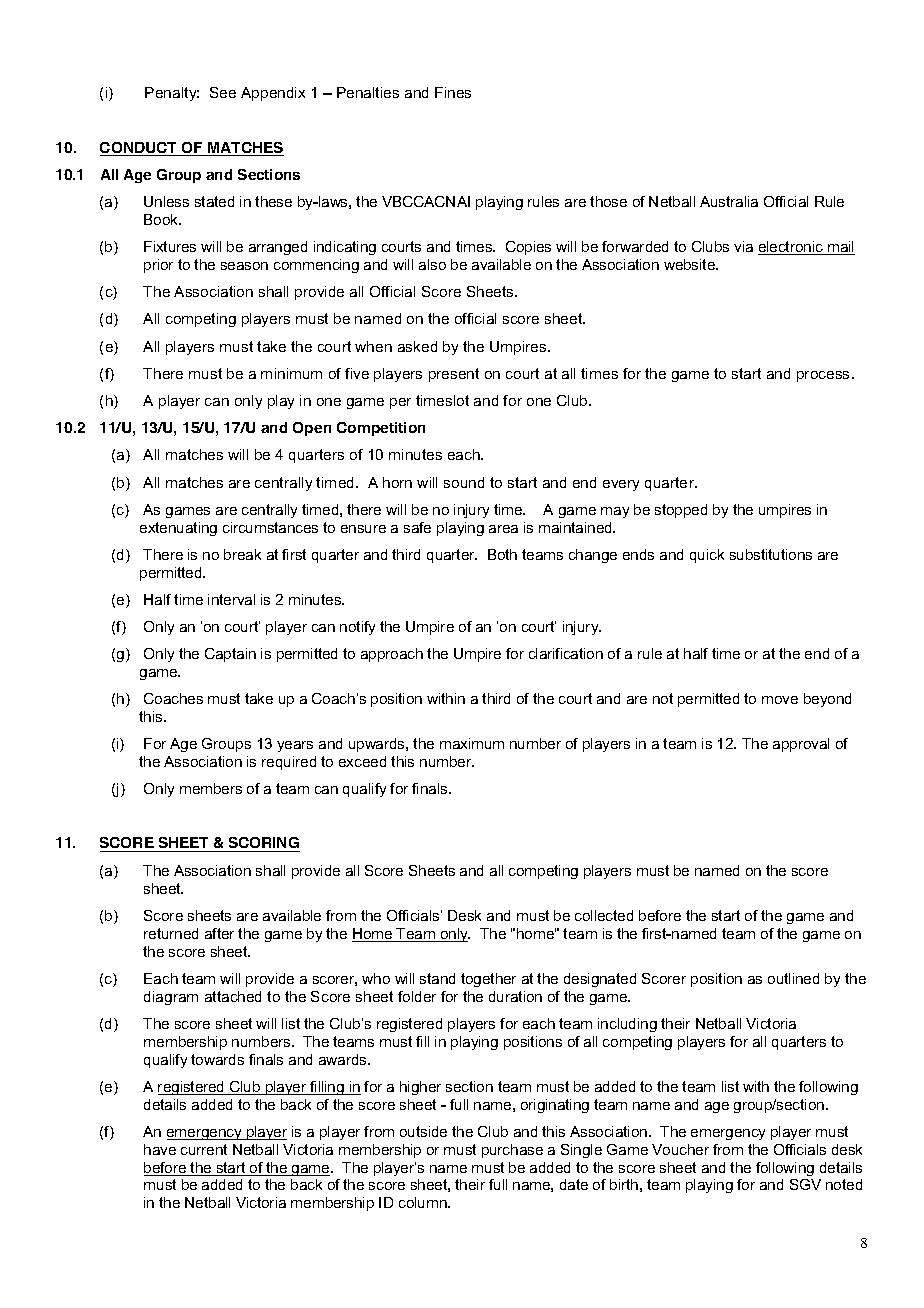 This document has height=1308, width=924. Describe the element at coordinates (729, 201) in the document. I see `Australia` at that location.
